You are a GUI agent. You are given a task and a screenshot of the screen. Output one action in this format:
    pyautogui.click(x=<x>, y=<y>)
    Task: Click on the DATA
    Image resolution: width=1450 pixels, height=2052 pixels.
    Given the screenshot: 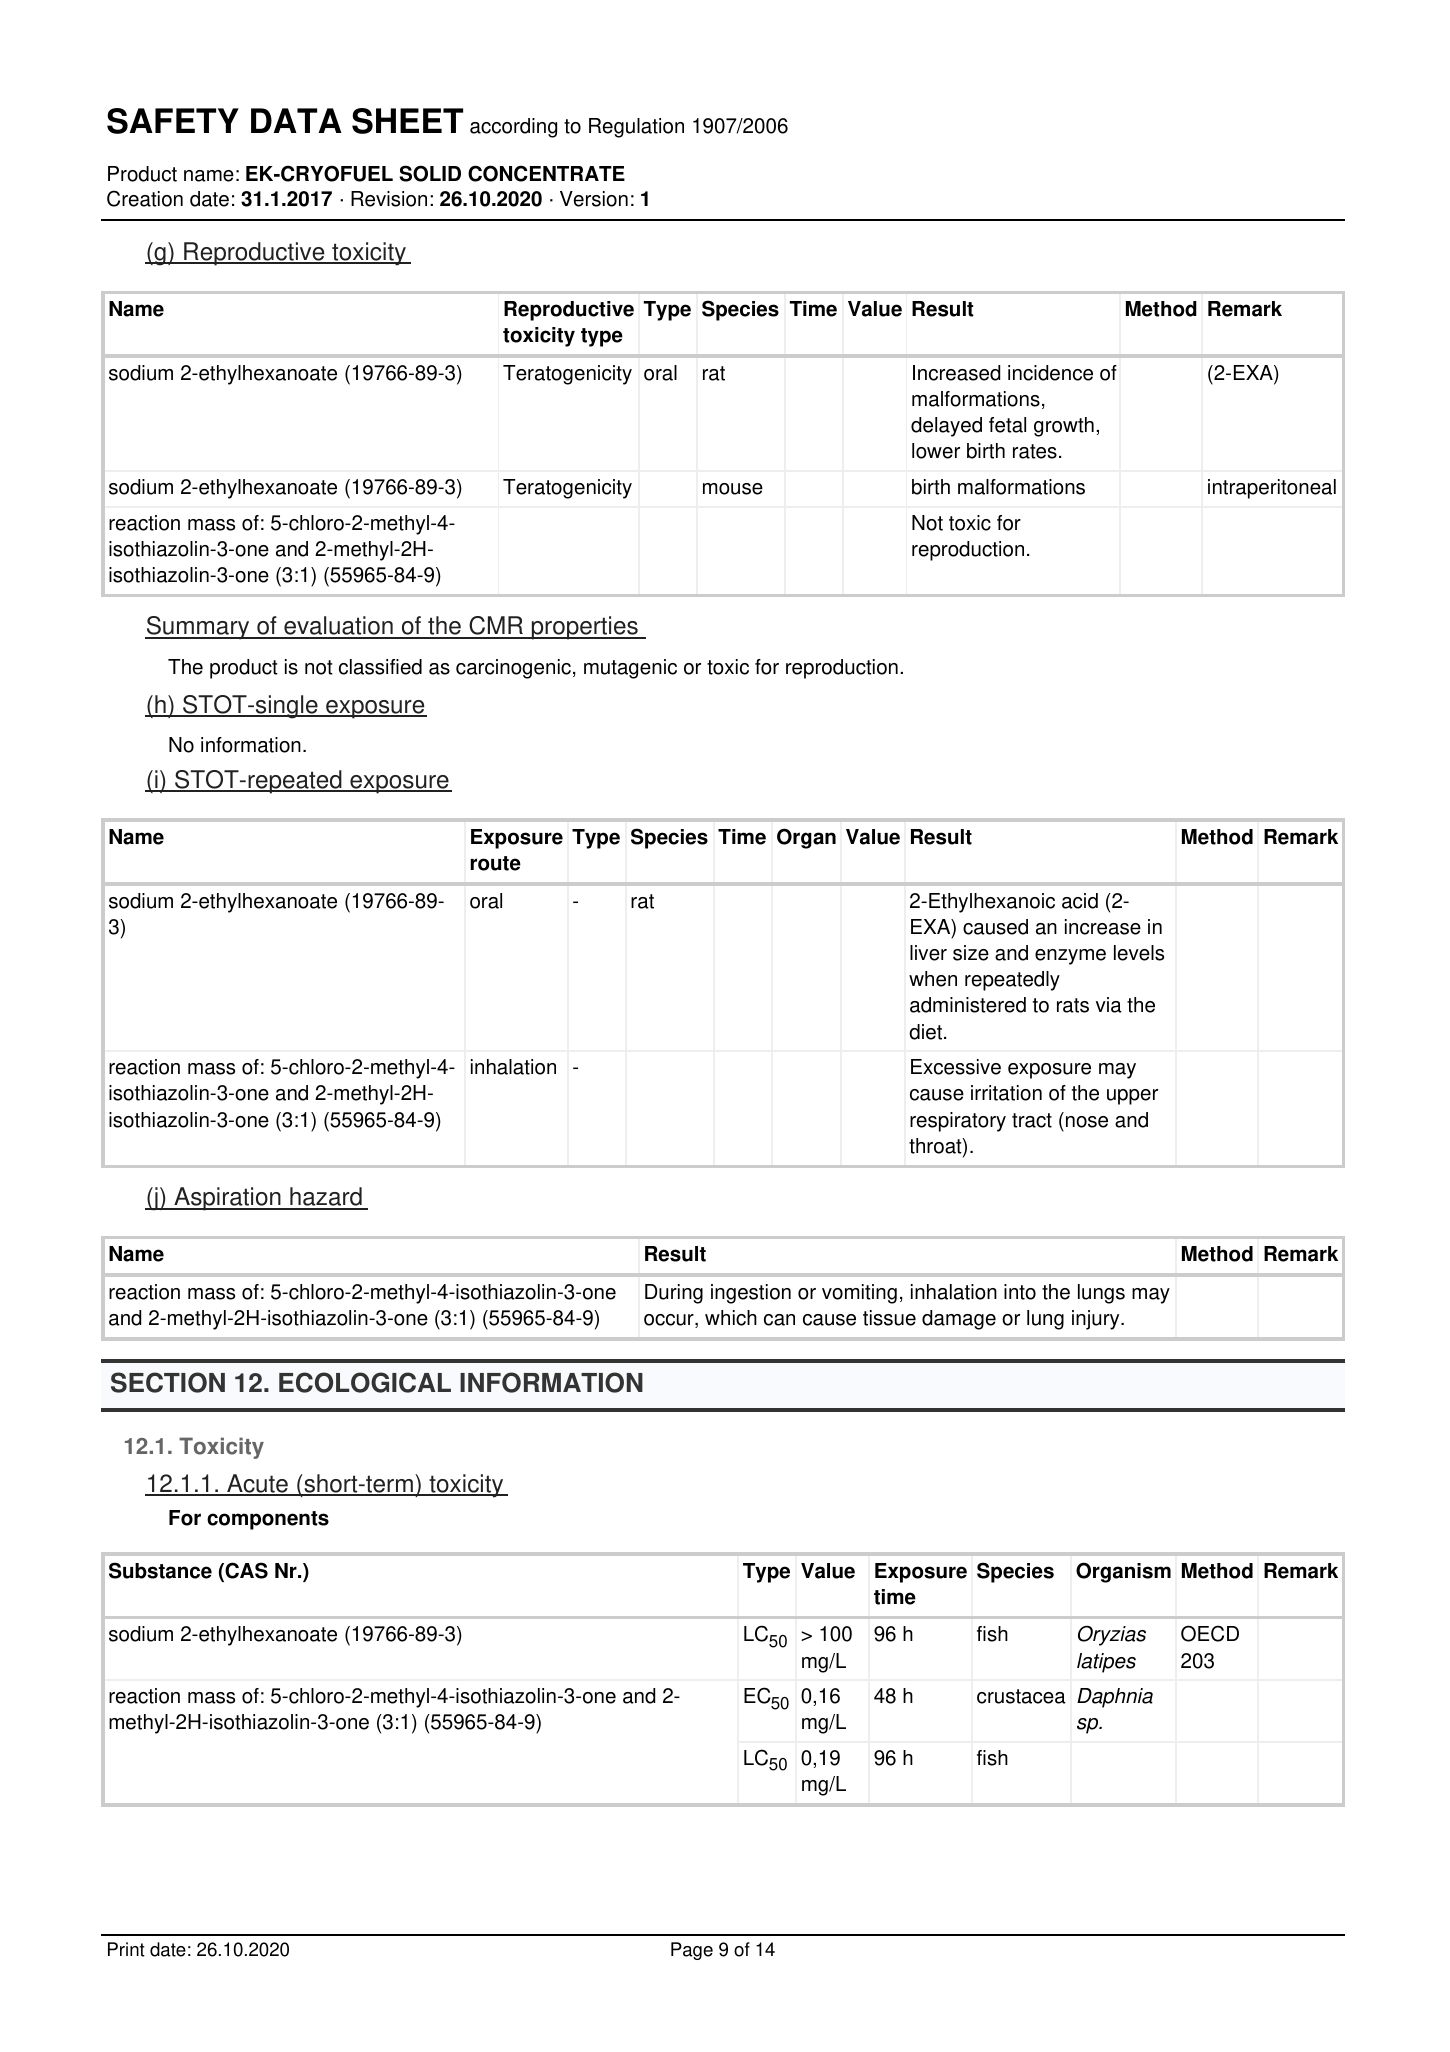 What is the action you would take?
    pyautogui.click(x=296, y=120)
